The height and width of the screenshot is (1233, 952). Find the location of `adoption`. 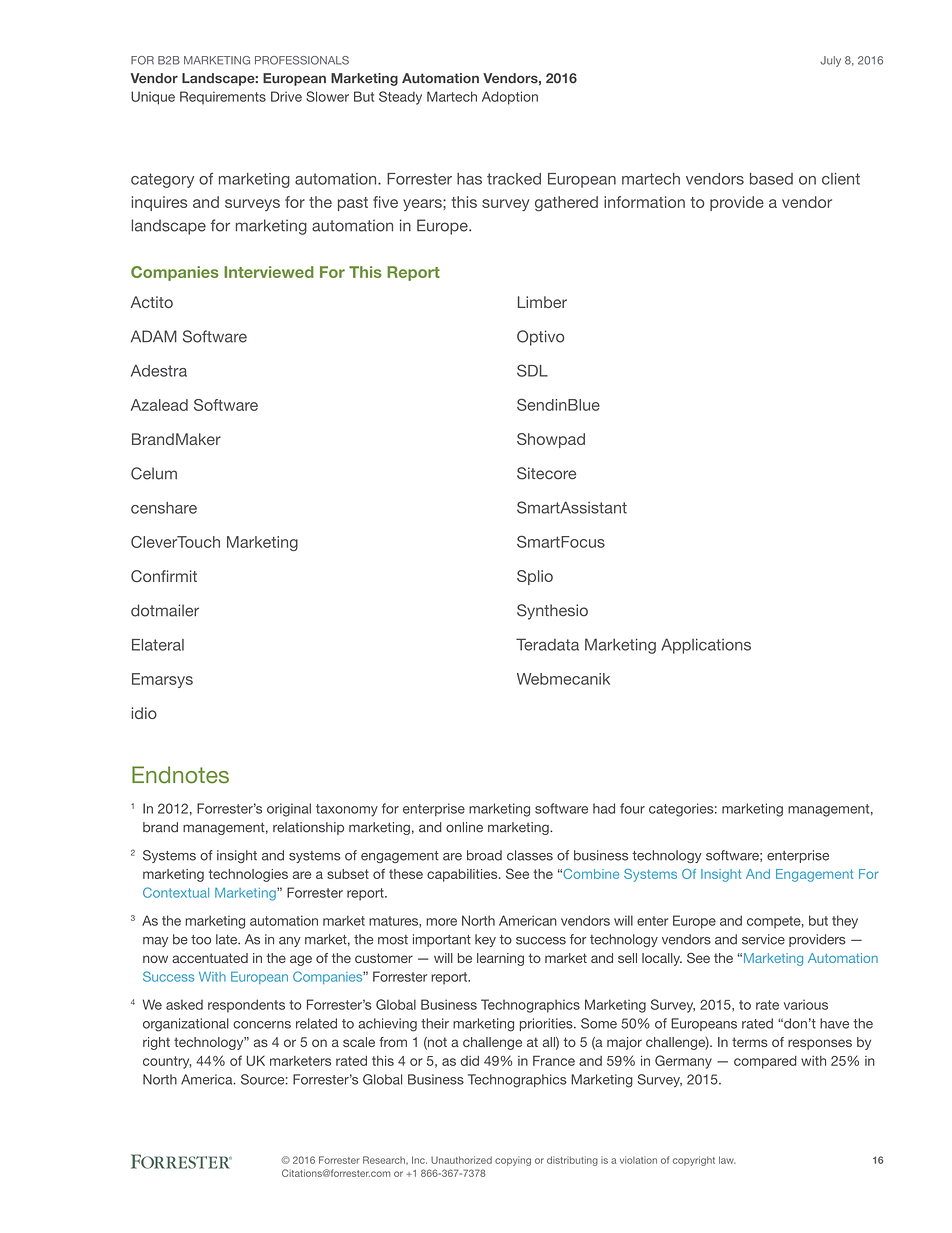

adoption is located at coordinates (510, 98).
